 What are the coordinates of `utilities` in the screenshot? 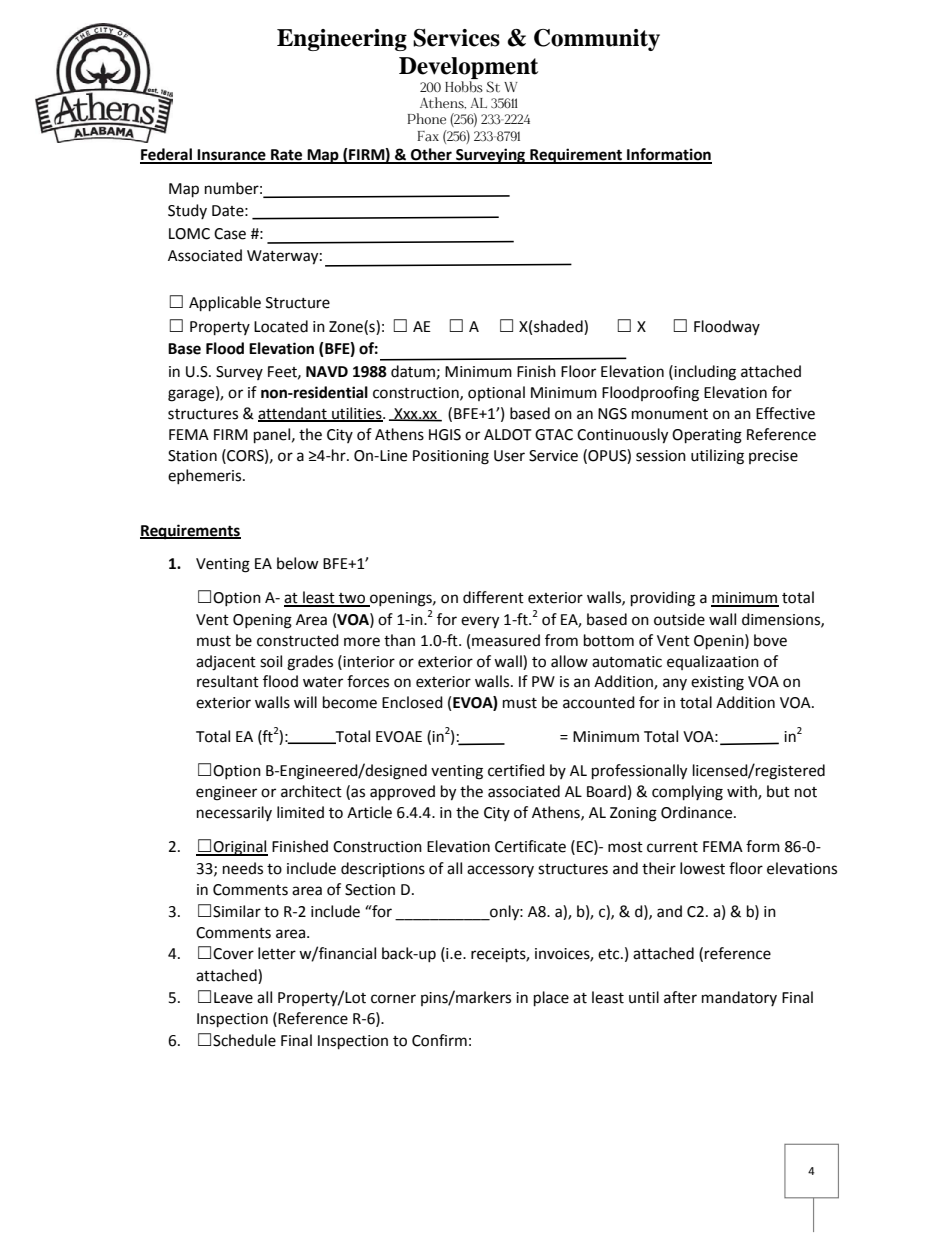 It's located at (357, 414).
